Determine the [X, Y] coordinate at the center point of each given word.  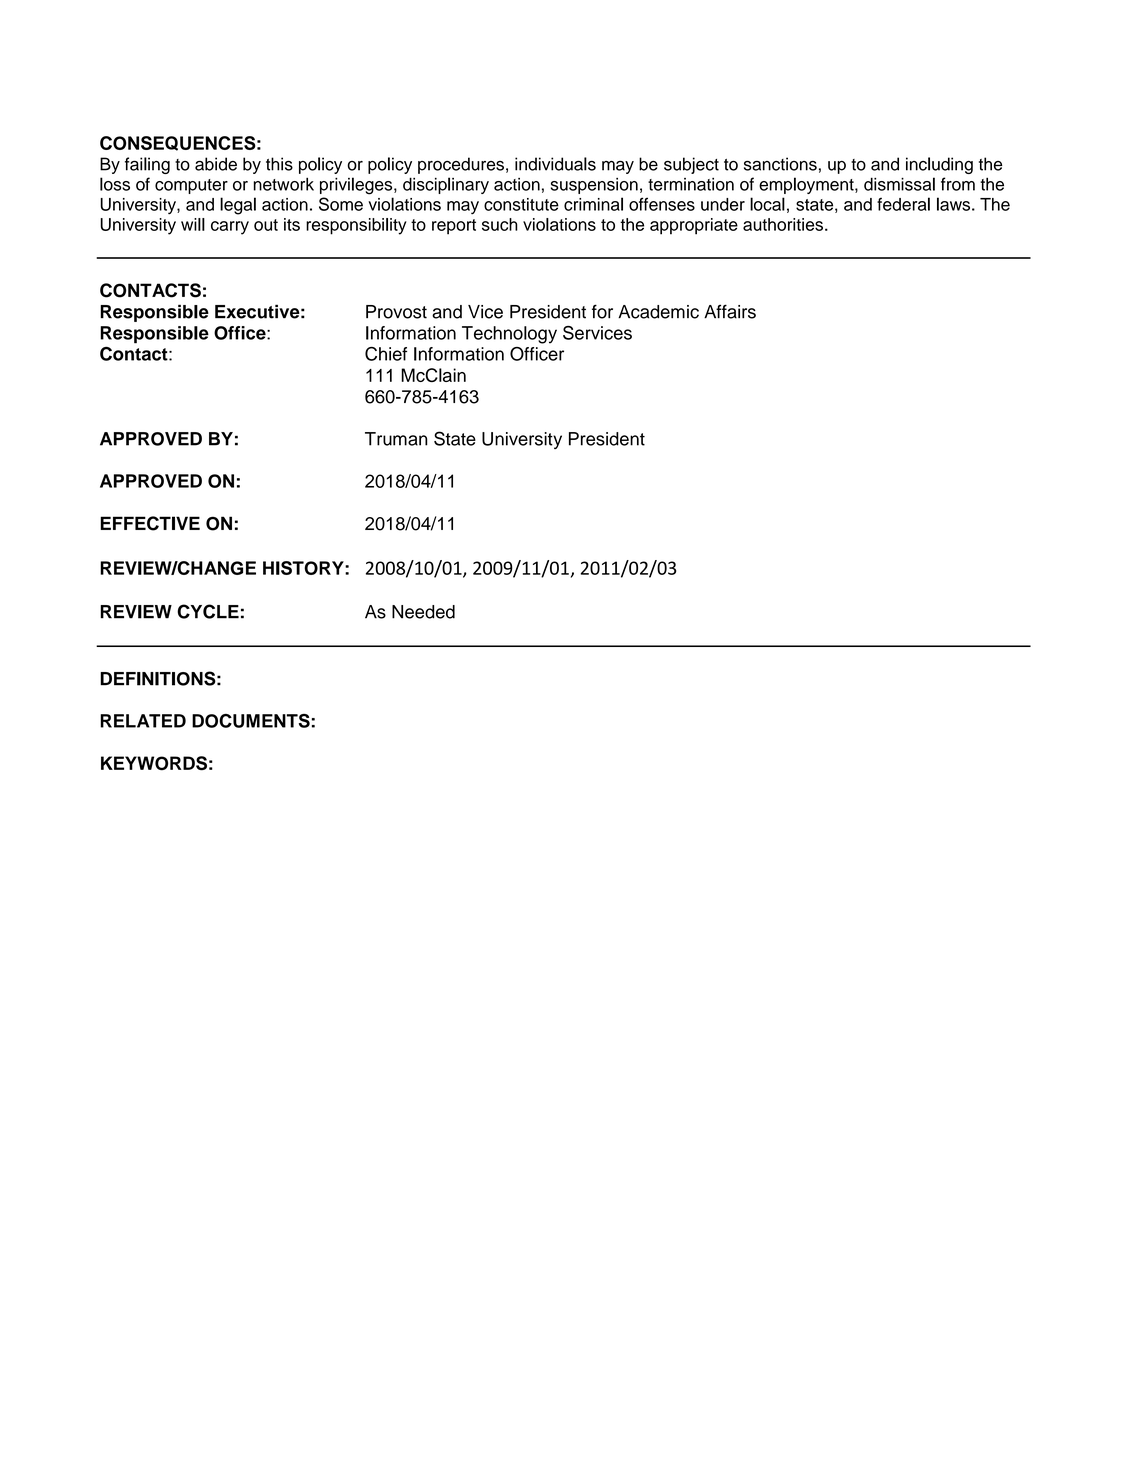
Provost [396, 312]
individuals [555, 164]
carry [230, 228]
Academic [658, 312]
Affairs [730, 311]
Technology [509, 335]
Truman [396, 439]
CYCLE [208, 611]
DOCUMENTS [251, 721]
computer [191, 186]
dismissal [899, 184]
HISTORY [304, 568]
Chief [386, 354]
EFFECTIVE [150, 523]
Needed [423, 612]
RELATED [143, 721]
